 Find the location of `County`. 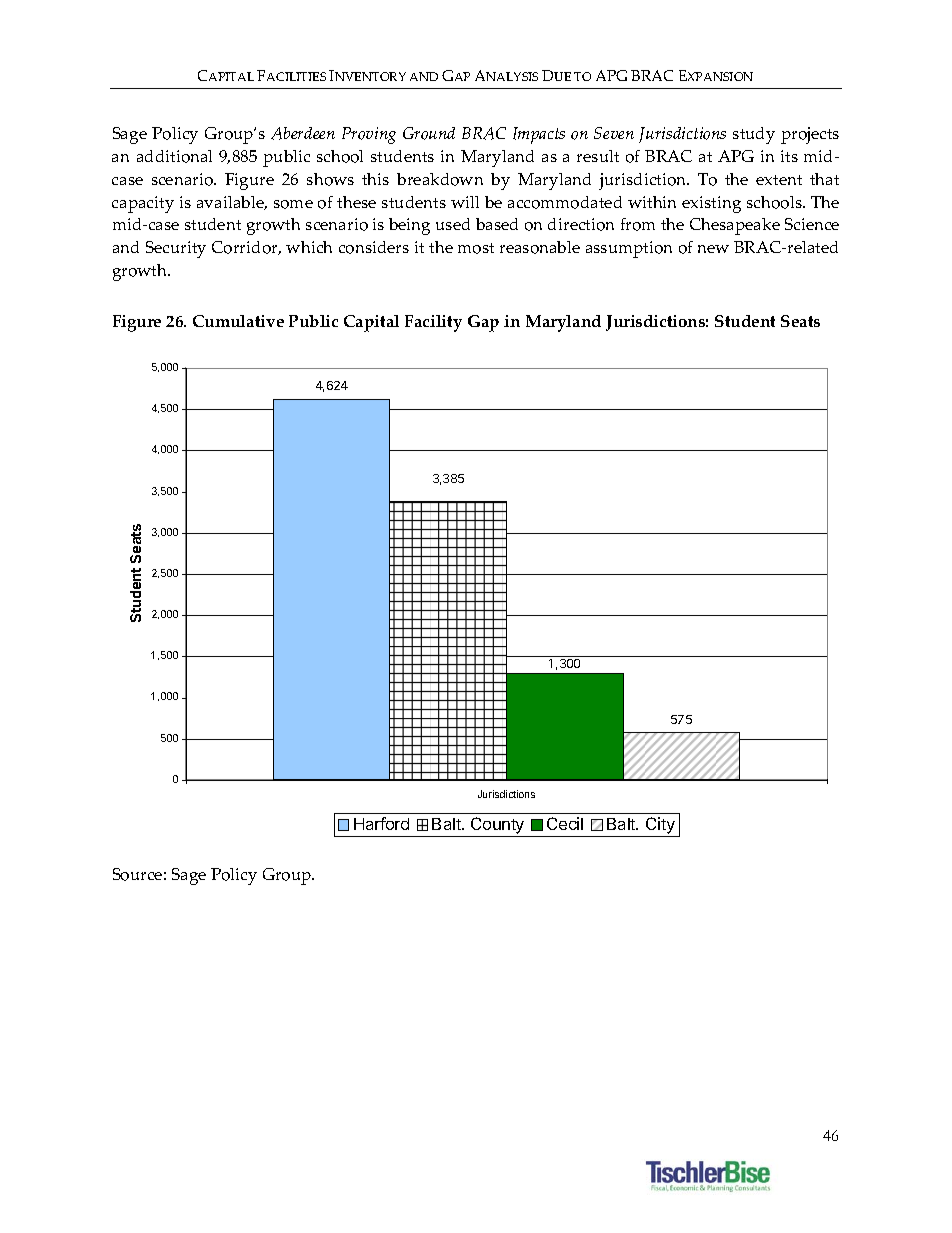

County is located at coordinates (498, 827).
